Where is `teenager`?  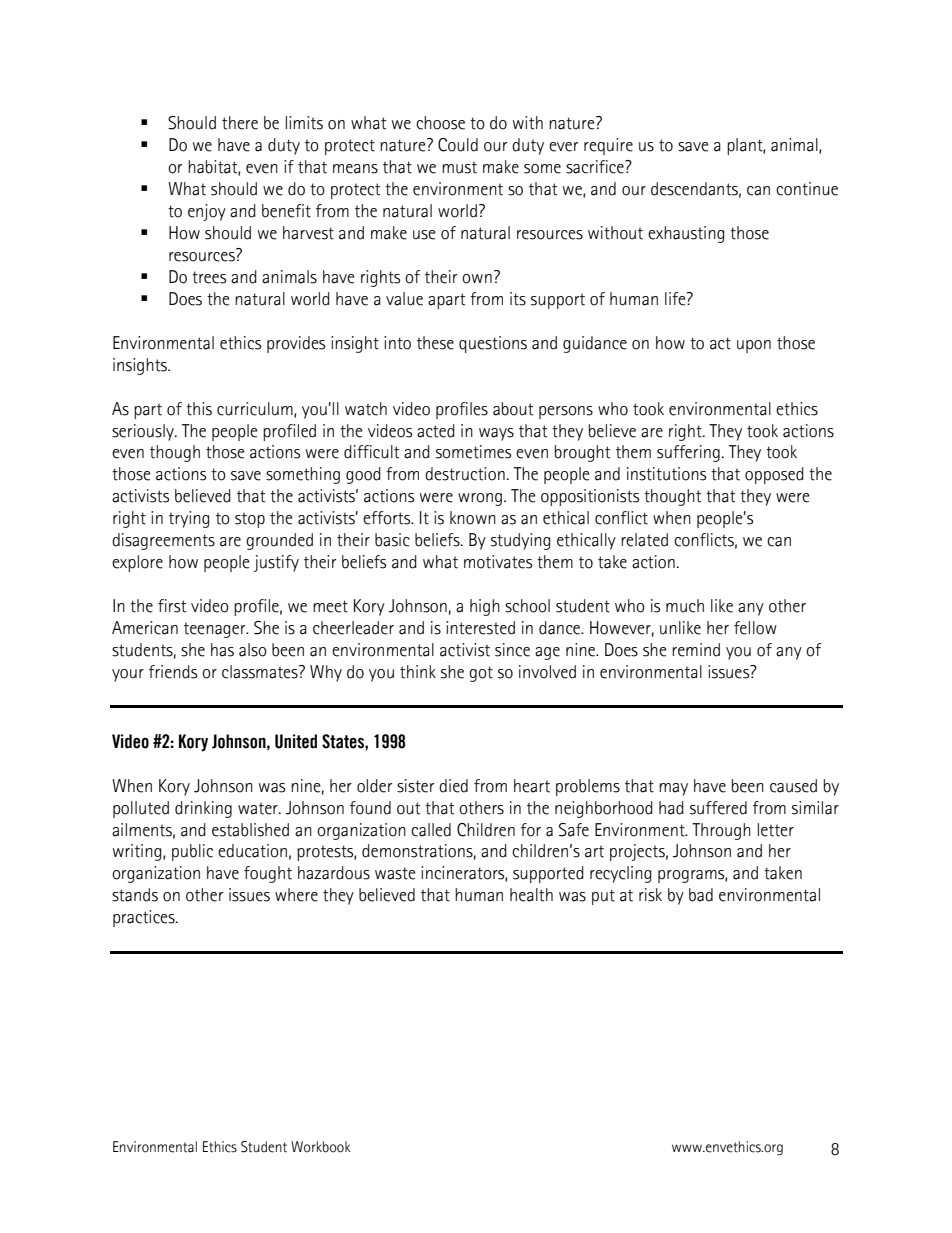 teenager is located at coordinates (216, 630).
